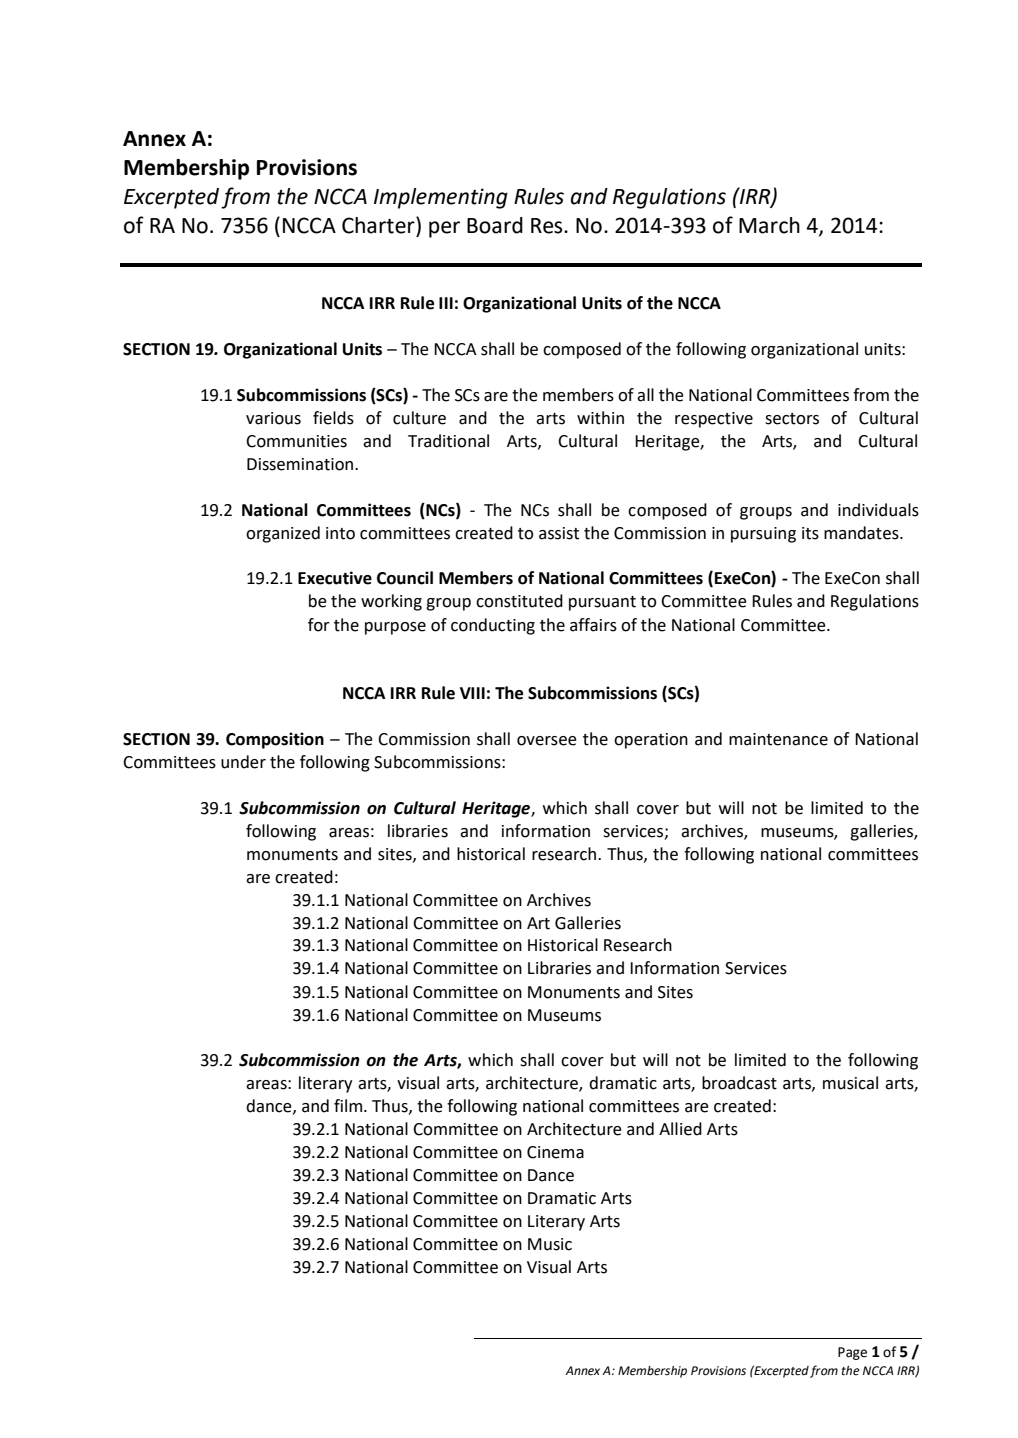 Image resolution: width=1018 pixels, height=1438 pixels. I want to click on broadcast, so click(739, 1083).
